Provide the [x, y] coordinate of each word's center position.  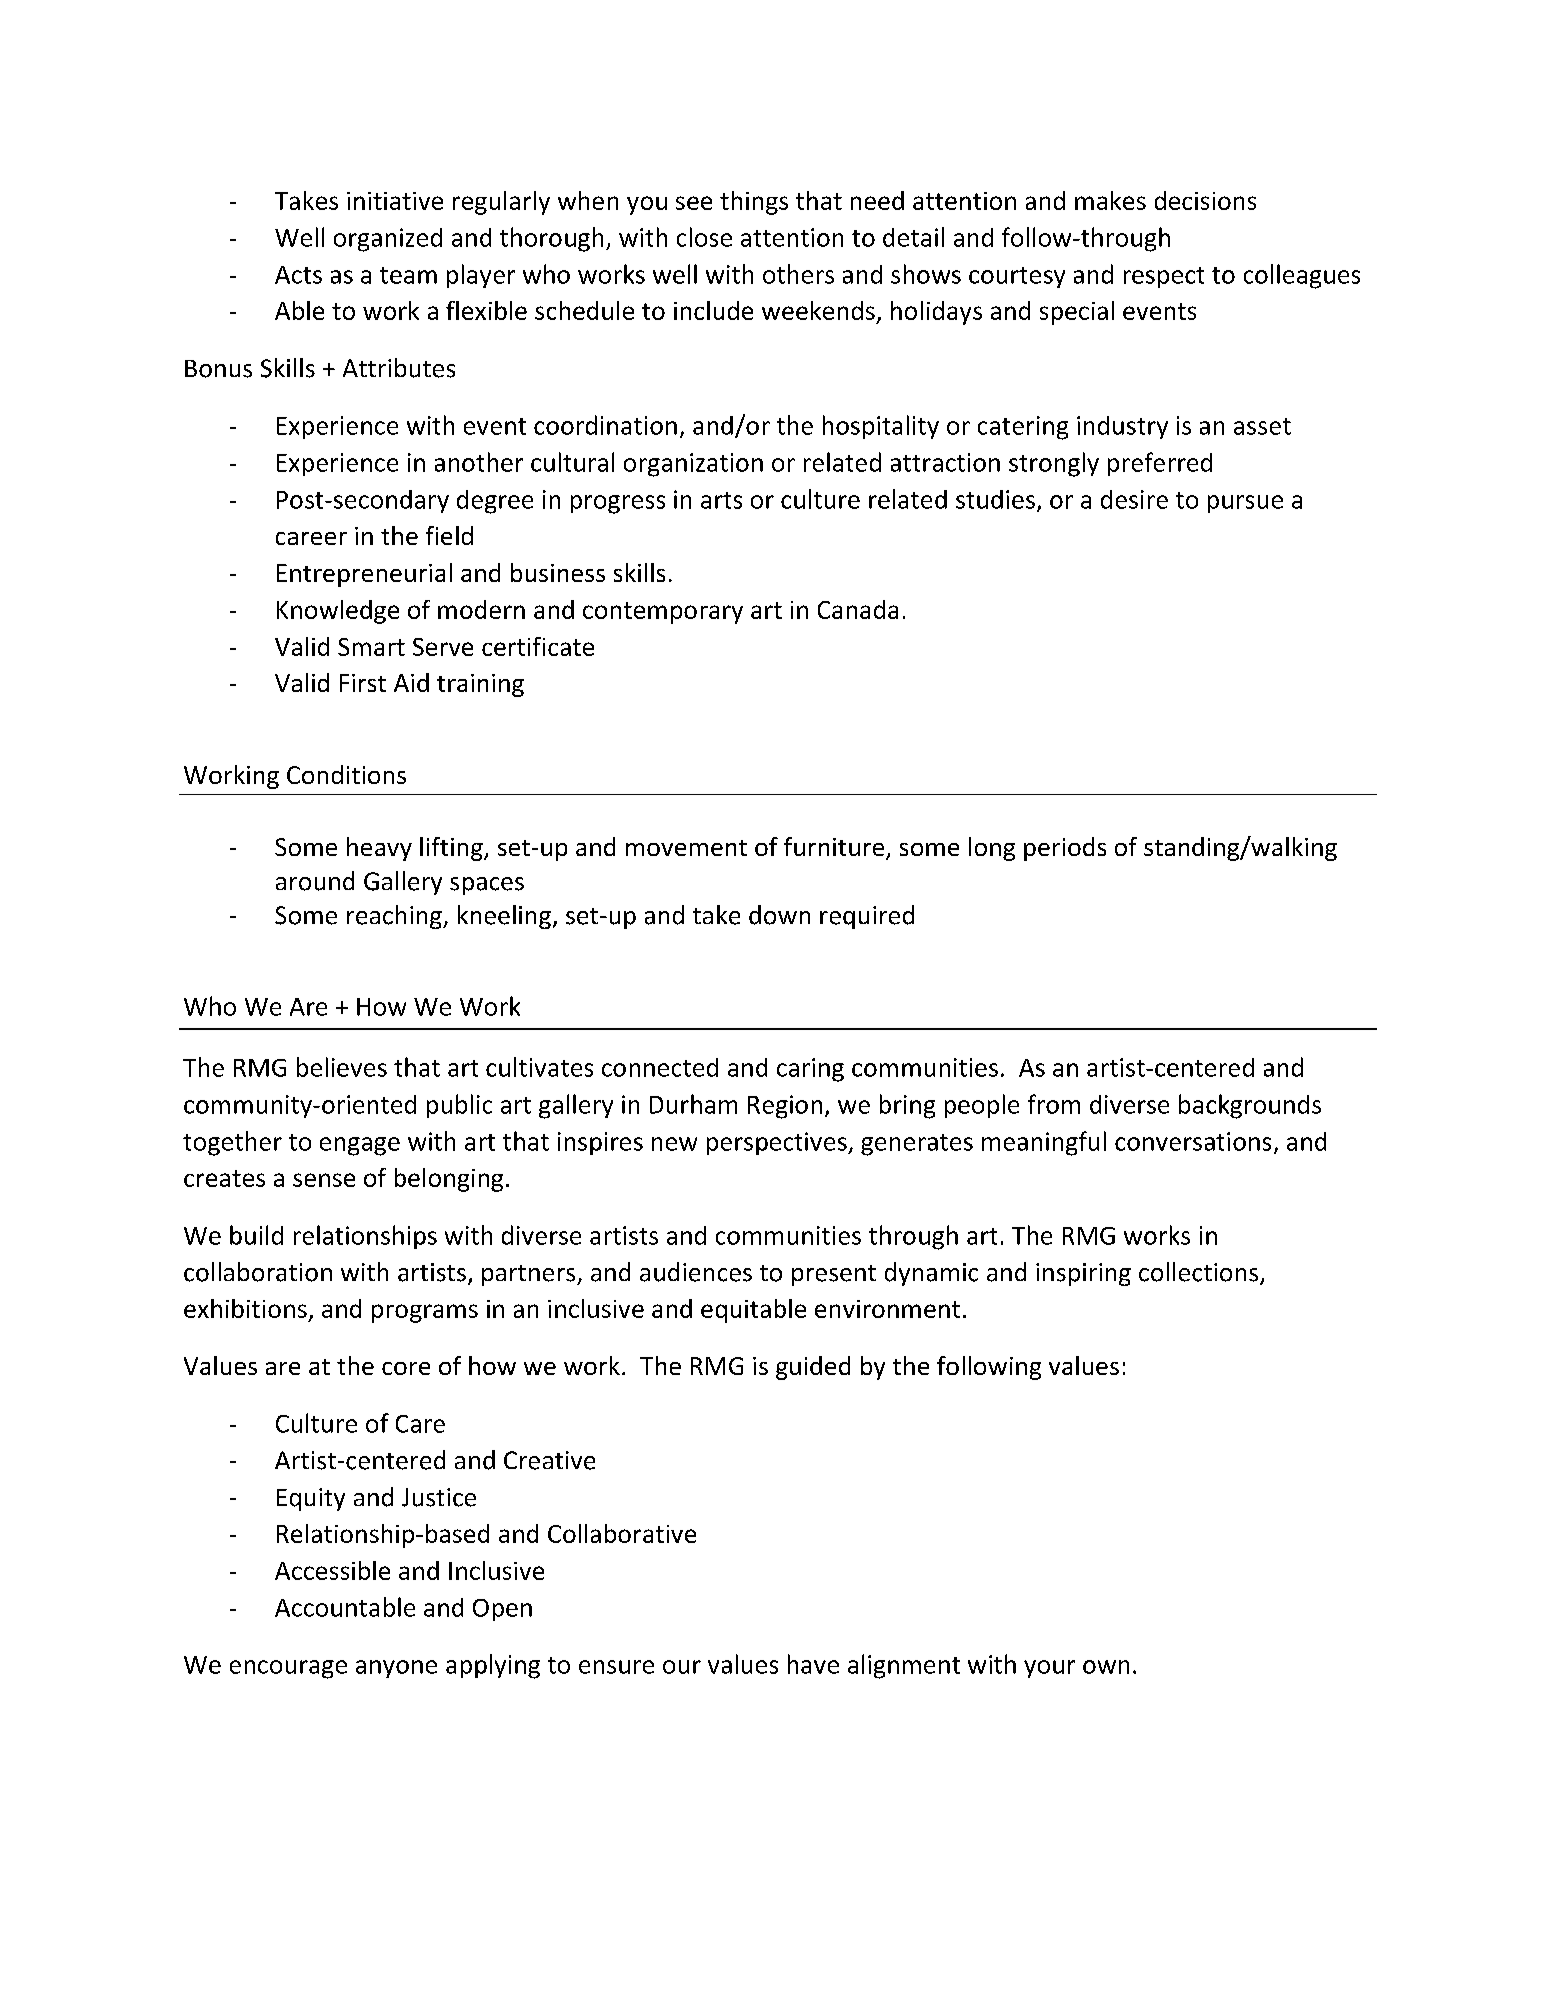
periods [1065, 849]
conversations [1193, 1141]
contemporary [663, 613]
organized [388, 240]
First [363, 683]
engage [360, 1146]
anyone [396, 1669]
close [704, 237]
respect [1164, 277]
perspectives [778, 1143]
